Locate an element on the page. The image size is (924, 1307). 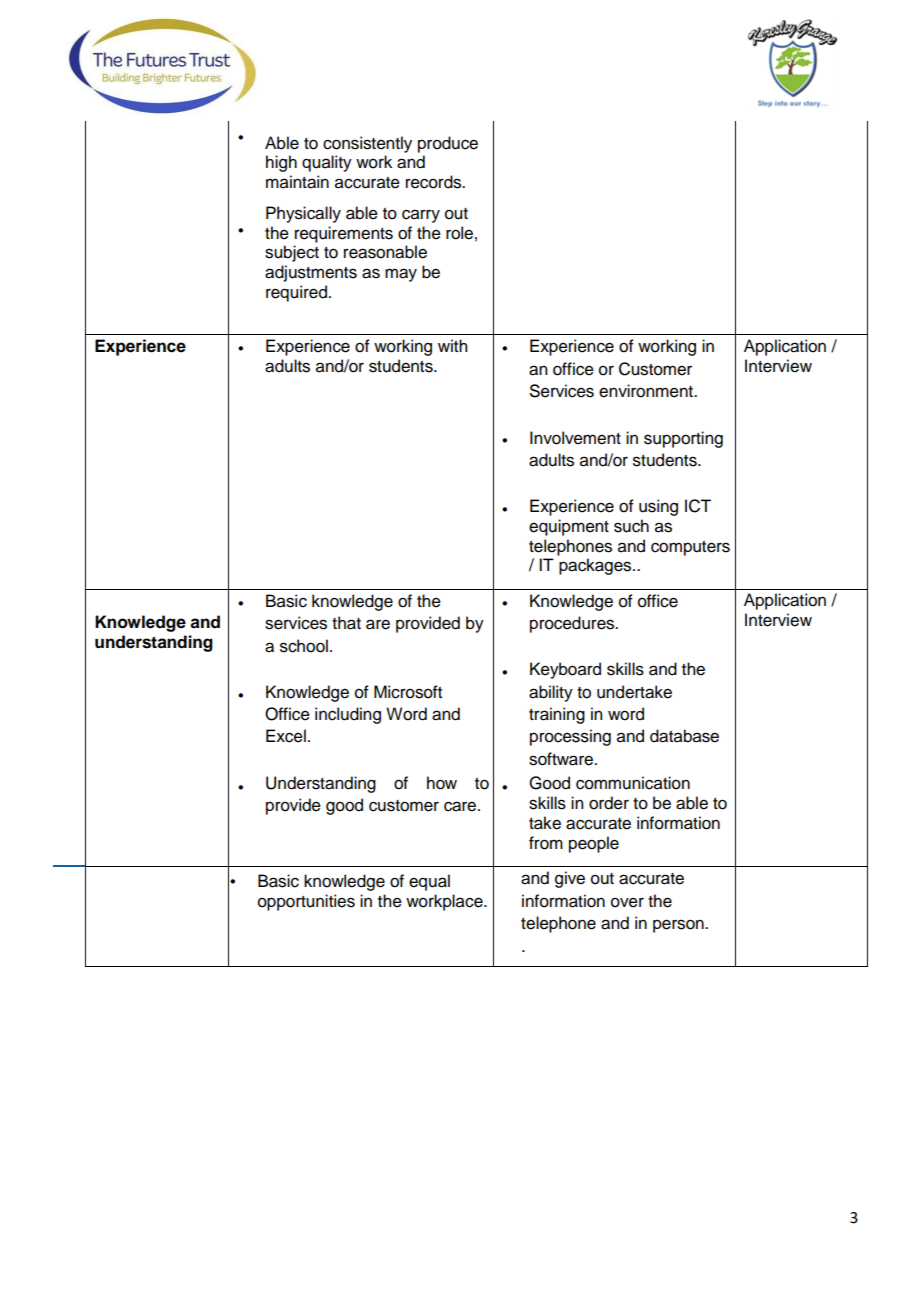
ability is located at coordinates (551, 693).
